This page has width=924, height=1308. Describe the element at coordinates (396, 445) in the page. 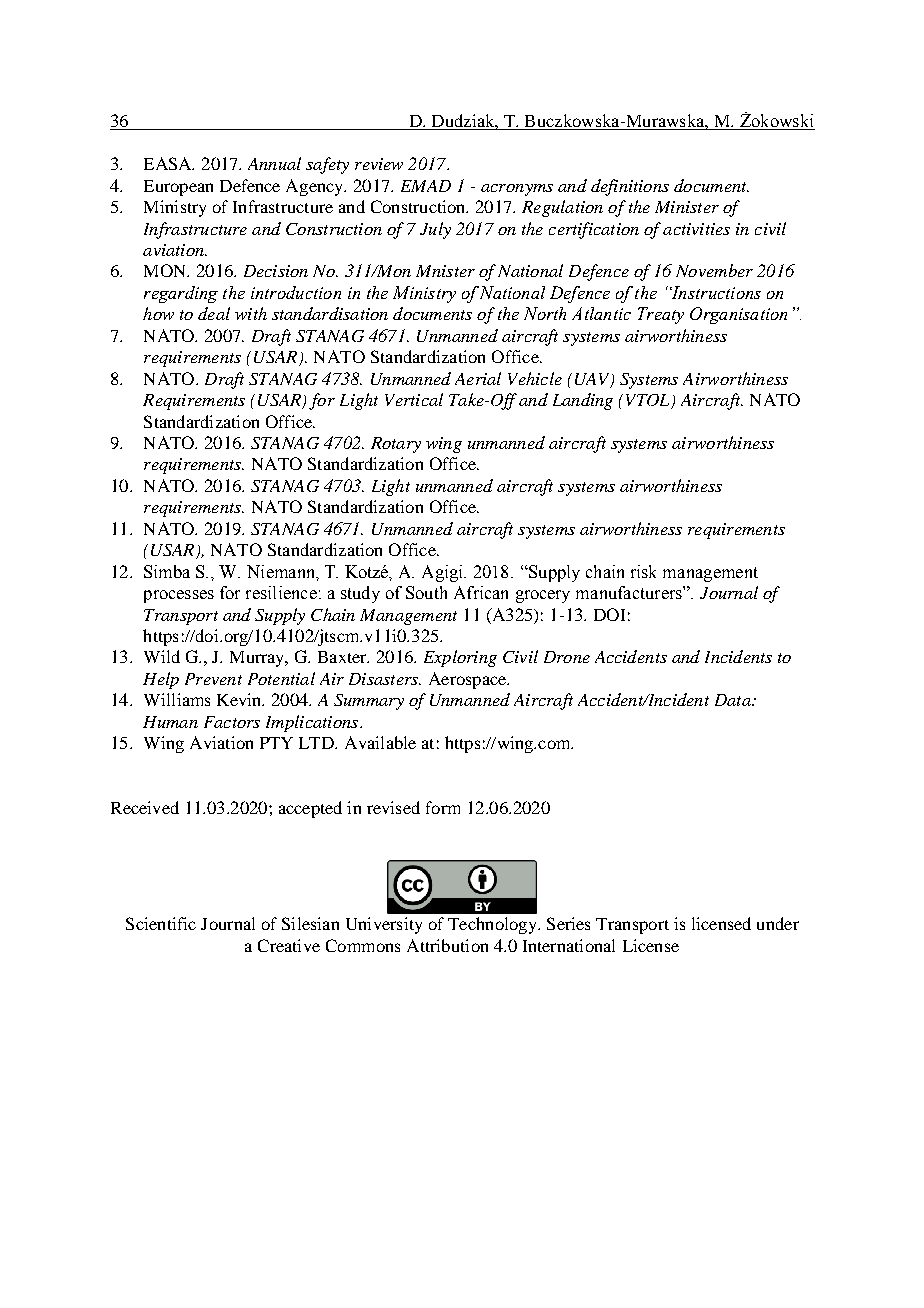

I see `Rotary` at that location.
